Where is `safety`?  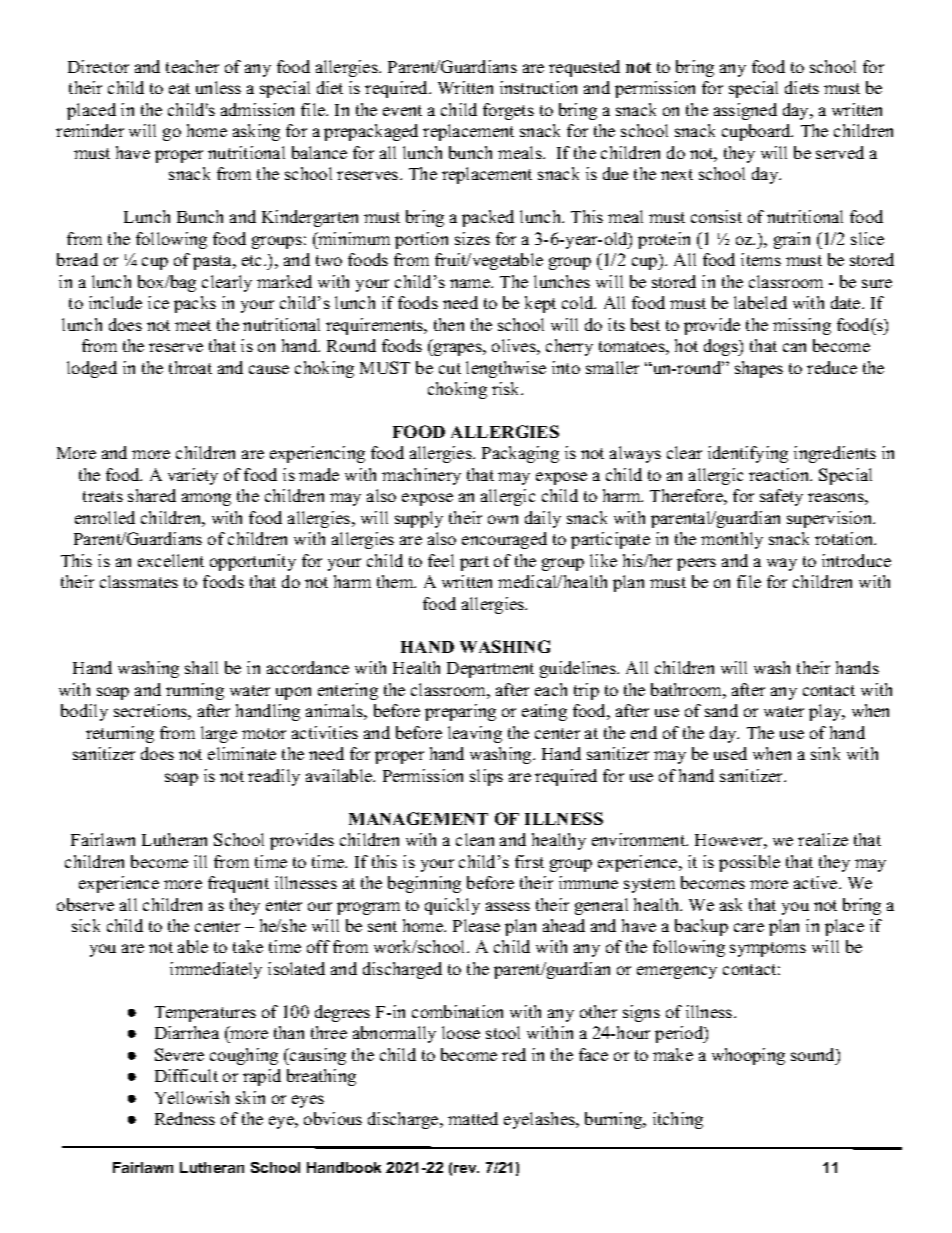
safety is located at coordinates (781, 497).
